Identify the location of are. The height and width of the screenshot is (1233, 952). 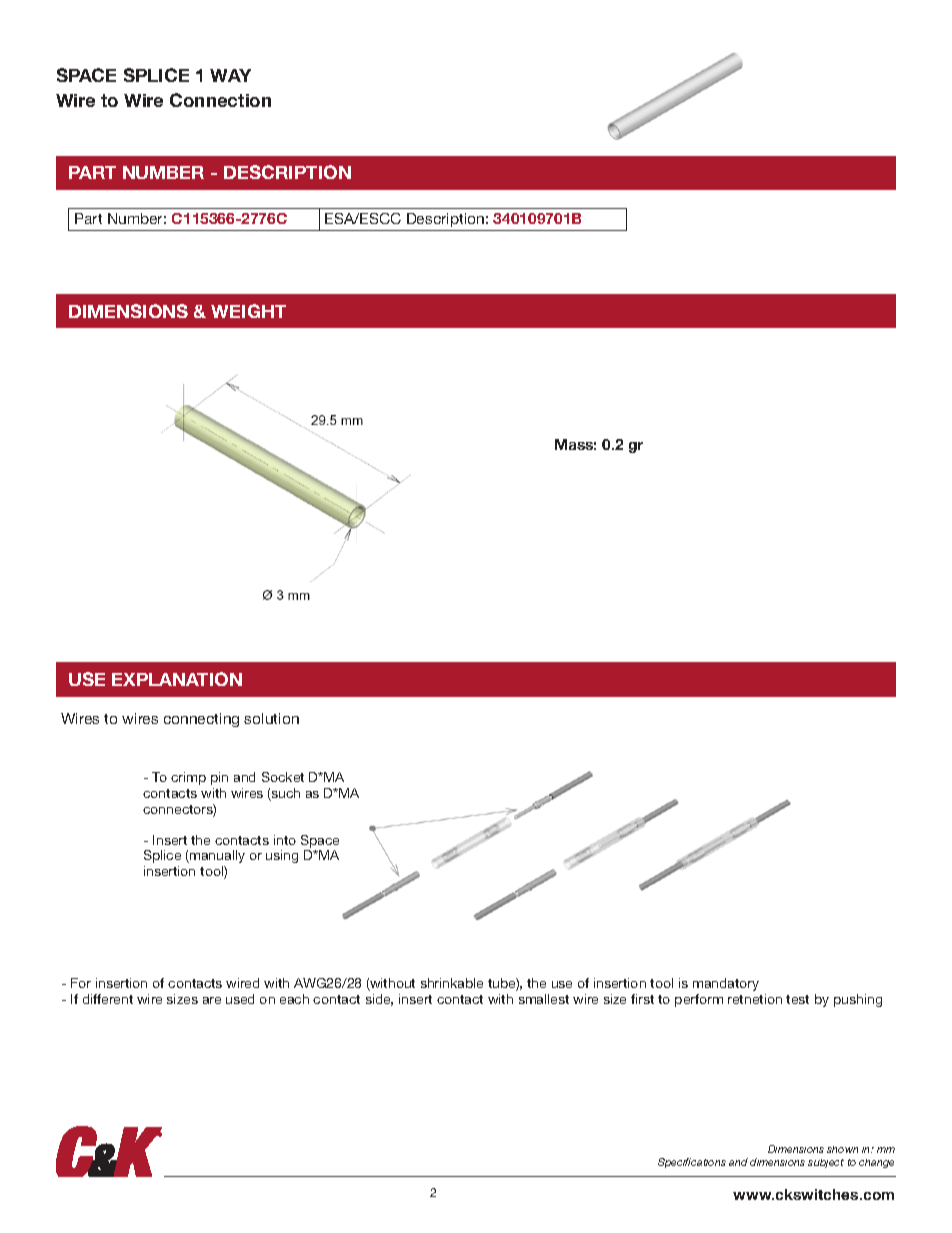
(212, 1000).
